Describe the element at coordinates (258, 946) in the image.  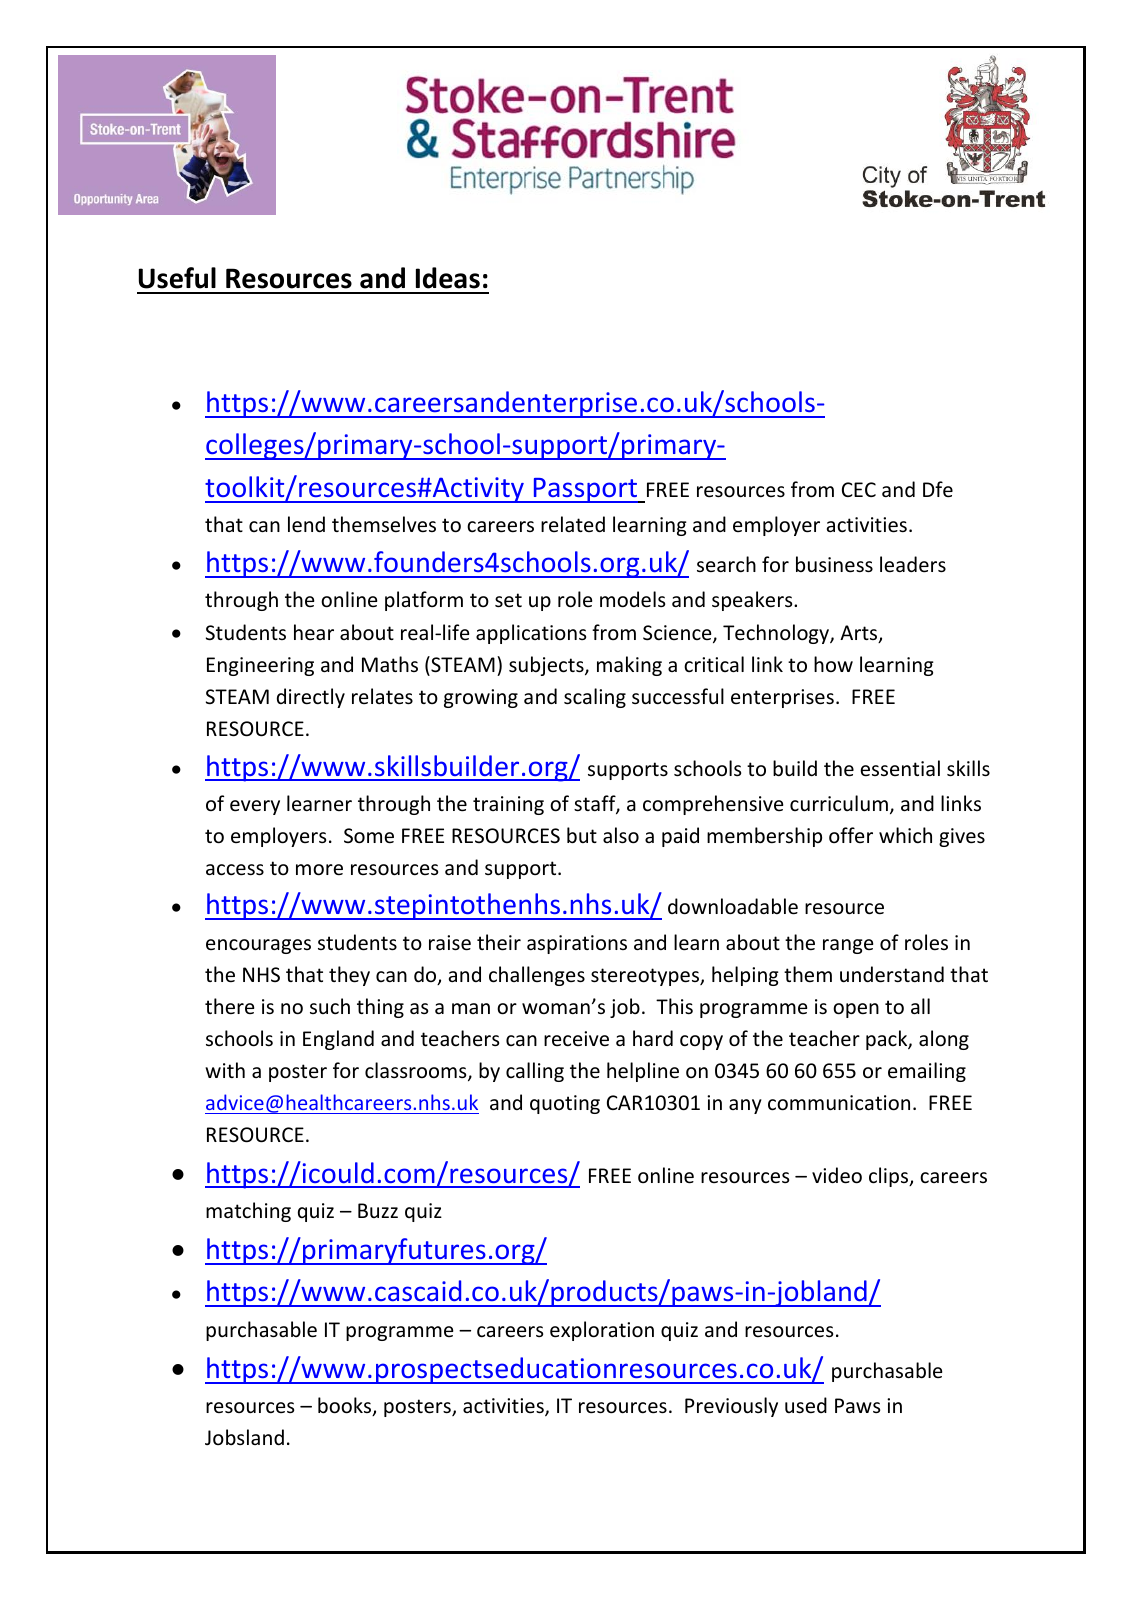
I see `encourages` at that location.
